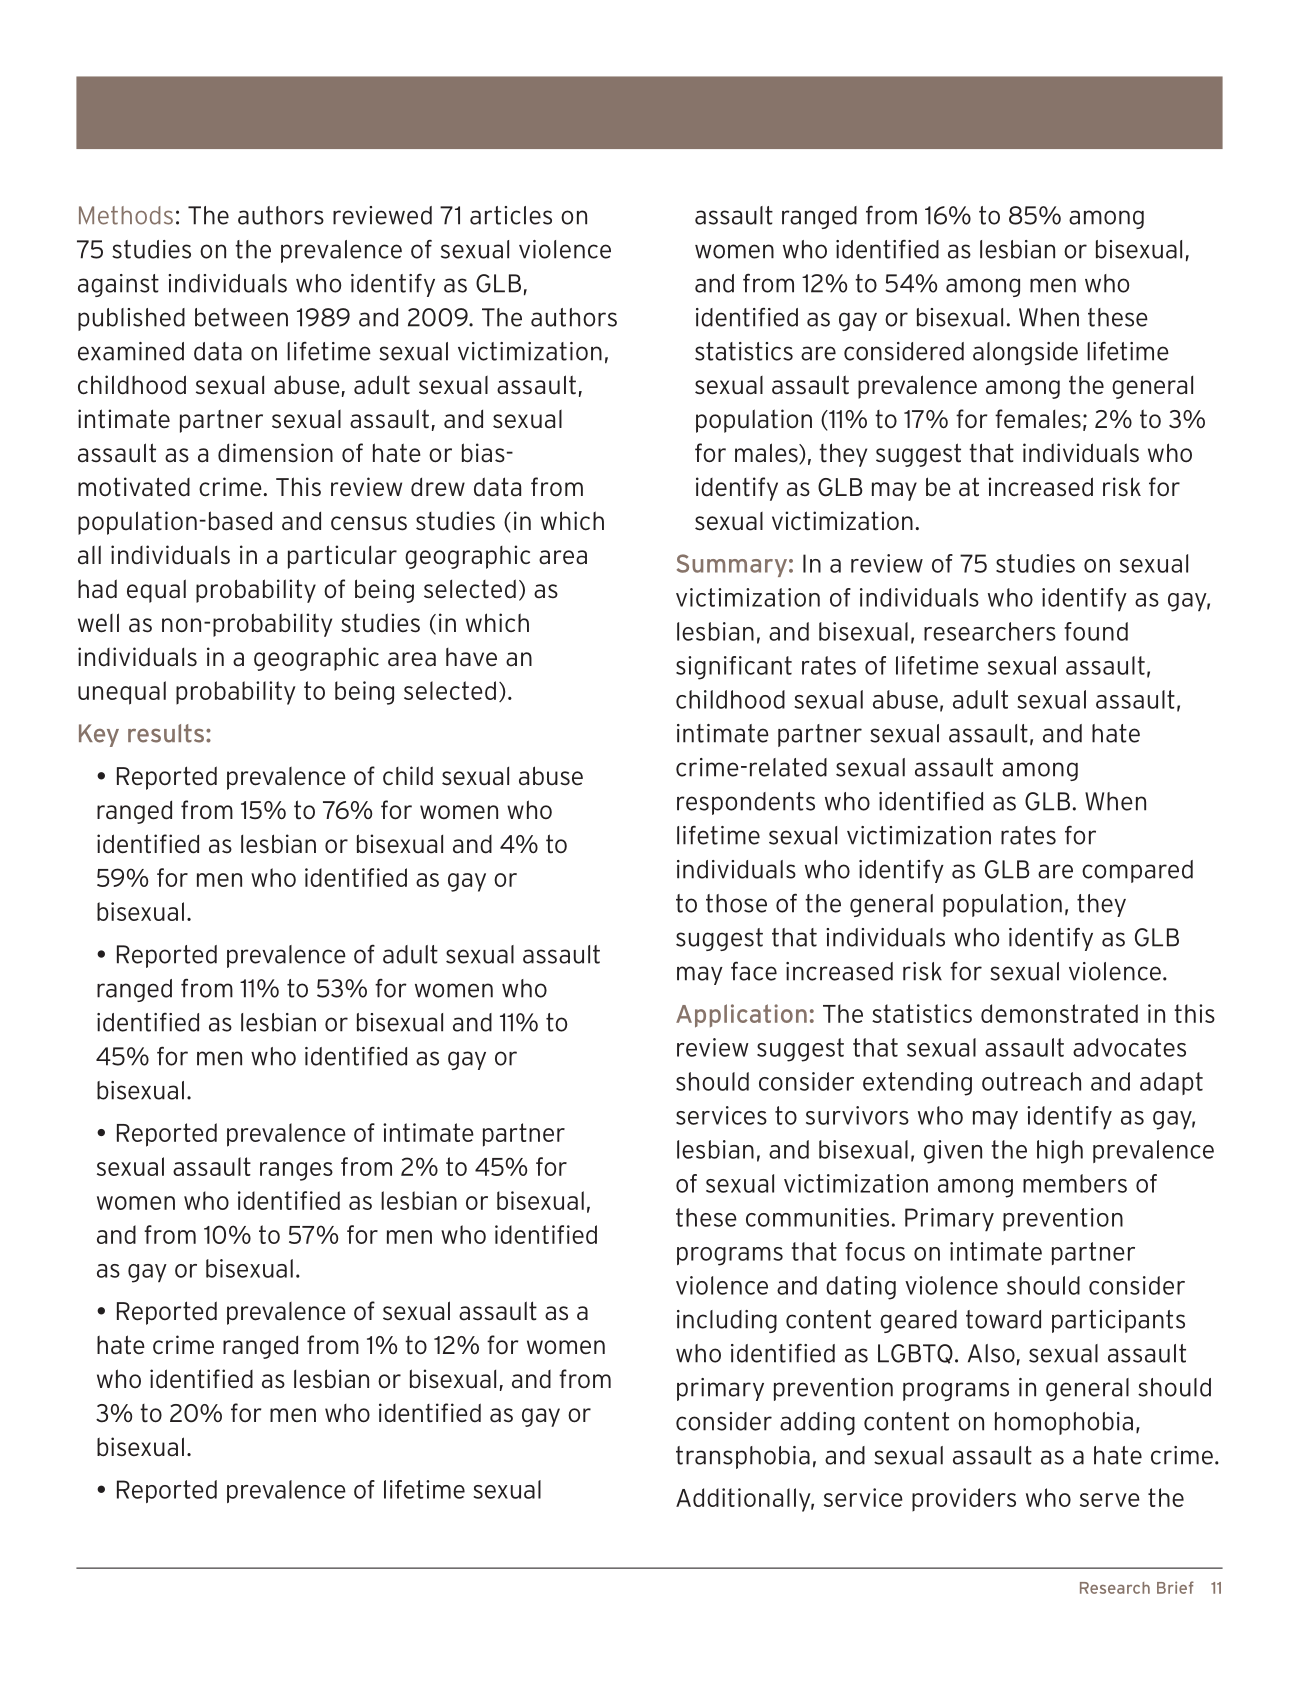 The image size is (1299, 1682). Describe the element at coordinates (736, 903) in the screenshot. I see `those` at that location.
